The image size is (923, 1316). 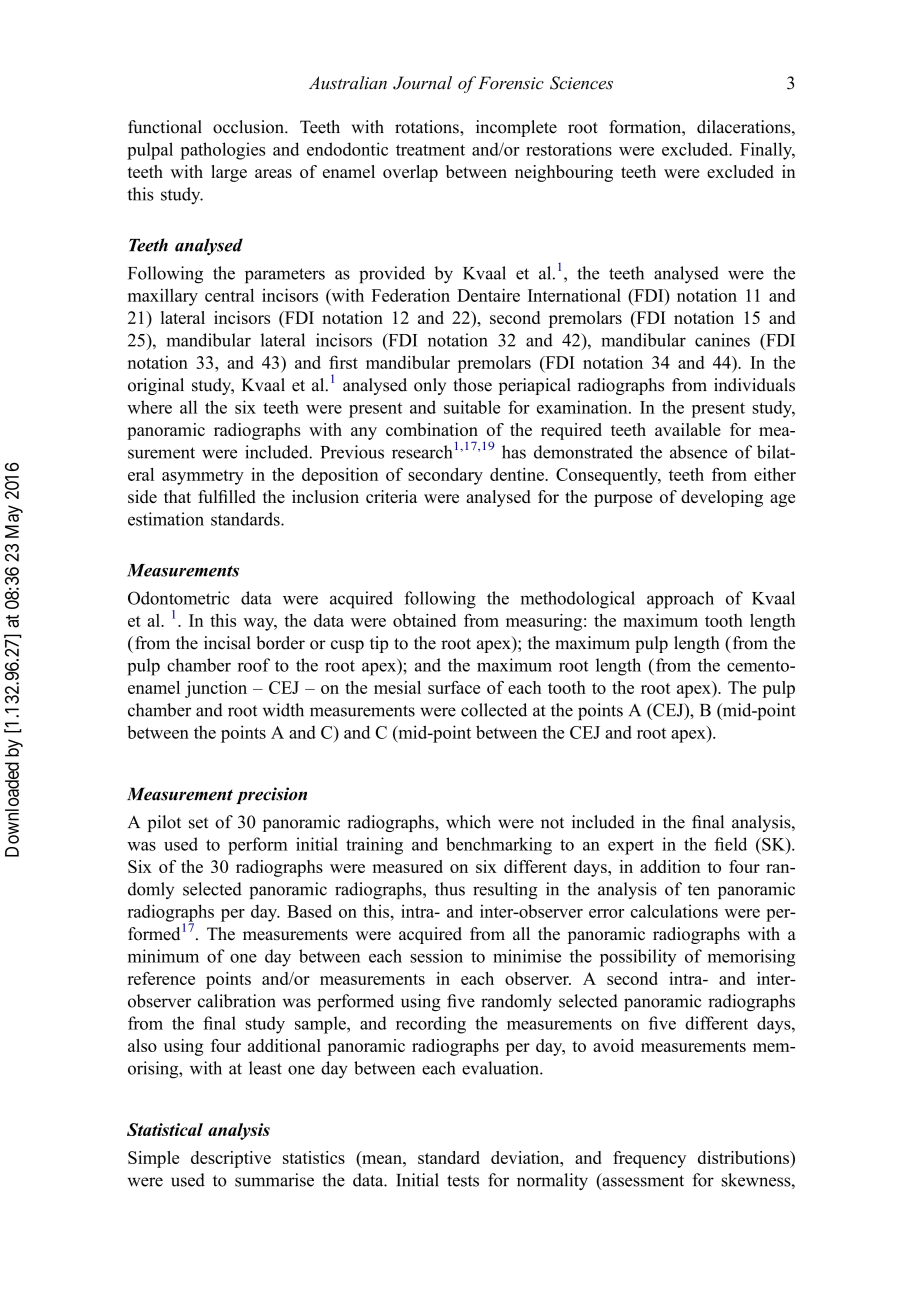 What do you see at coordinates (231, 1159) in the screenshot?
I see `descriptive` at bounding box center [231, 1159].
